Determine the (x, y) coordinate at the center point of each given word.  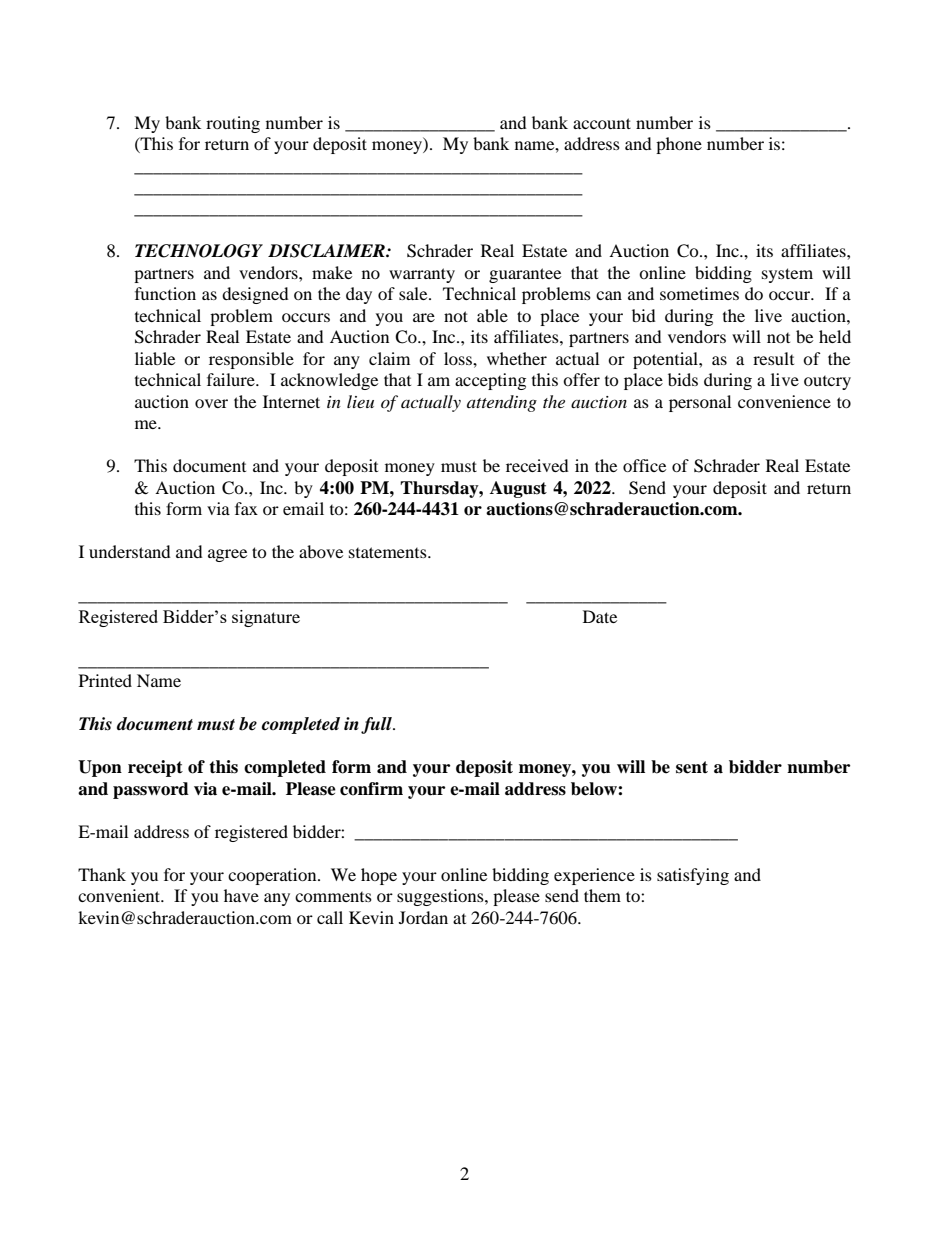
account (602, 123)
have (241, 895)
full (377, 725)
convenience (784, 401)
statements (389, 552)
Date (600, 616)
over (211, 403)
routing (233, 124)
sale (414, 293)
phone (679, 145)
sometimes (699, 293)
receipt (155, 768)
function (165, 293)
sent (692, 767)
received (537, 465)
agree (227, 555)
